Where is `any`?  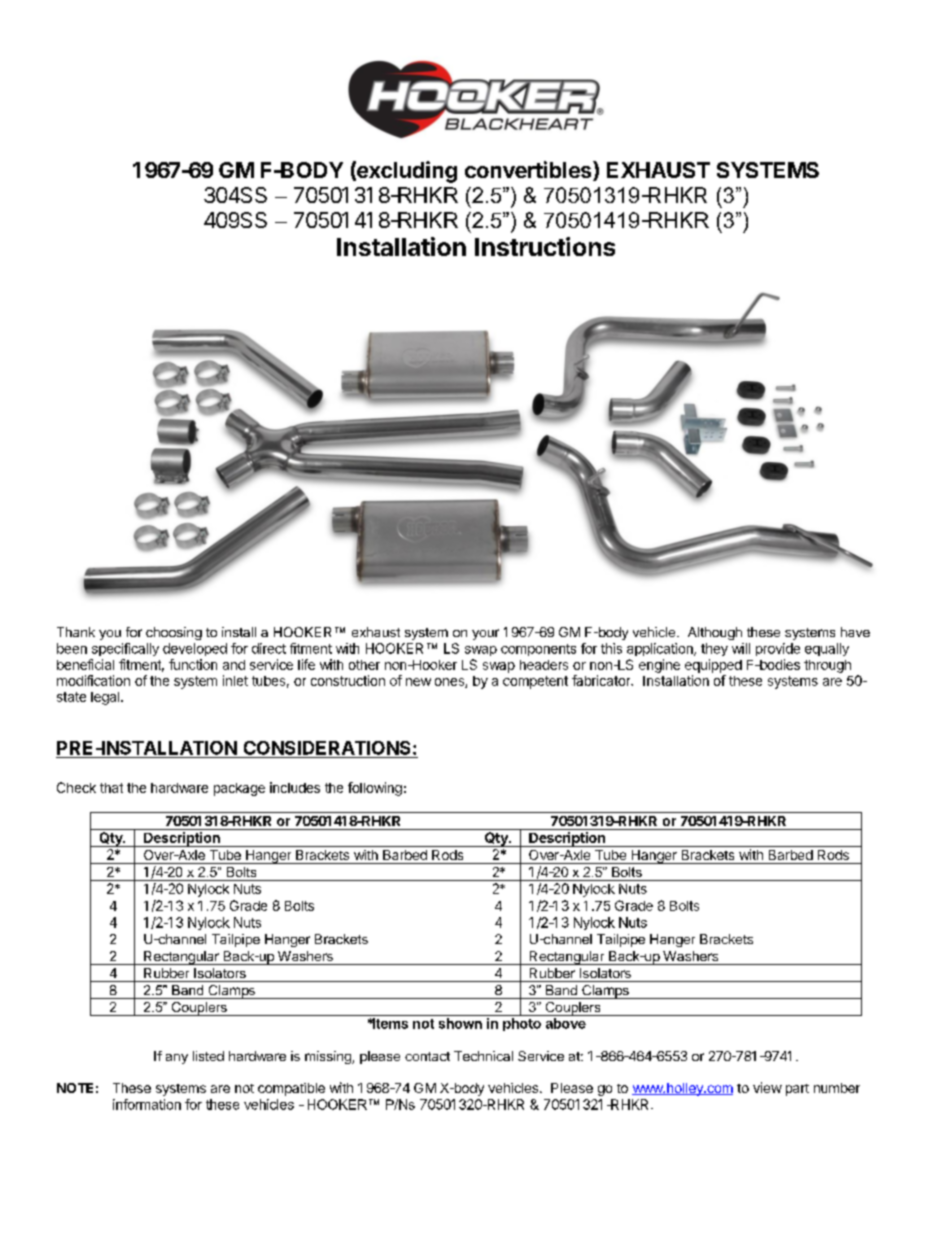
any is located at coordinates (177, 1059).
